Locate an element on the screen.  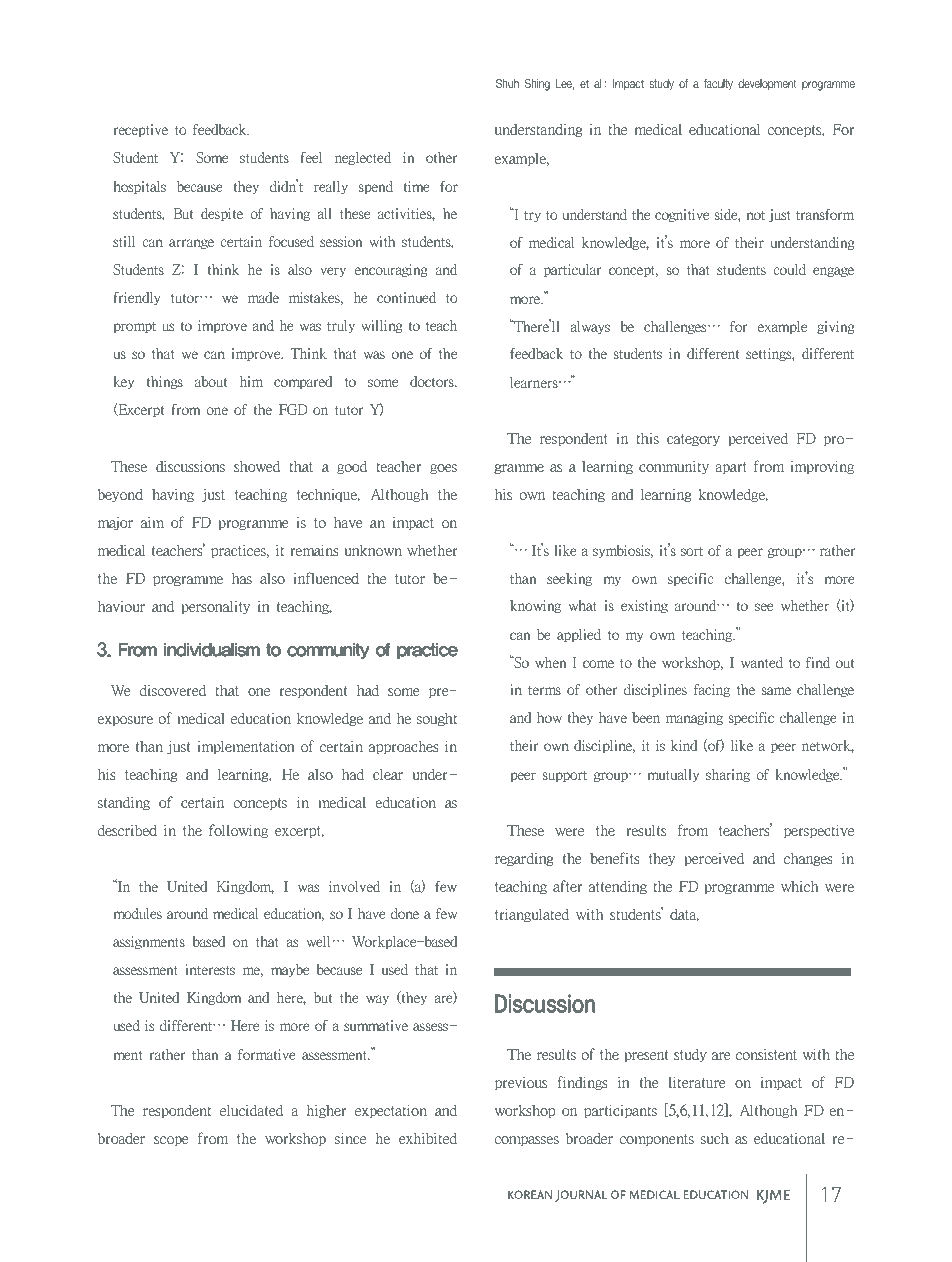
knowing is located at coordinates (535, 606).
